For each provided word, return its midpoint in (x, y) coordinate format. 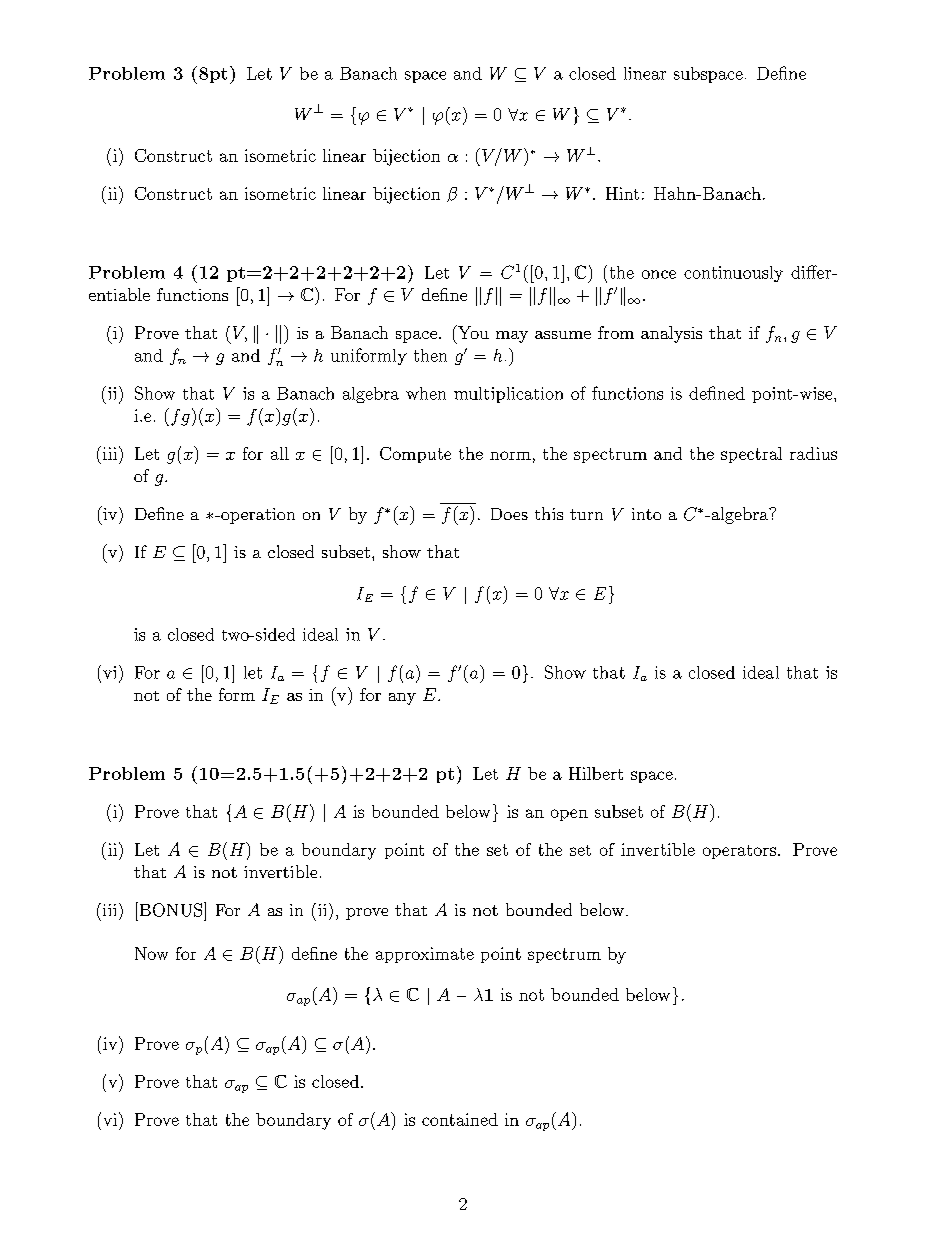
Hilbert (596, 773)
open (569, 815)
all (280, 453)
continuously (733, 274)
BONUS (171, 909)
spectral (751, 455)
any (402, 699)
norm (510, 455)
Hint (622, 193)
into (646, 514)
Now (151, 953)
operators (739, 852)
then (430, 355)
